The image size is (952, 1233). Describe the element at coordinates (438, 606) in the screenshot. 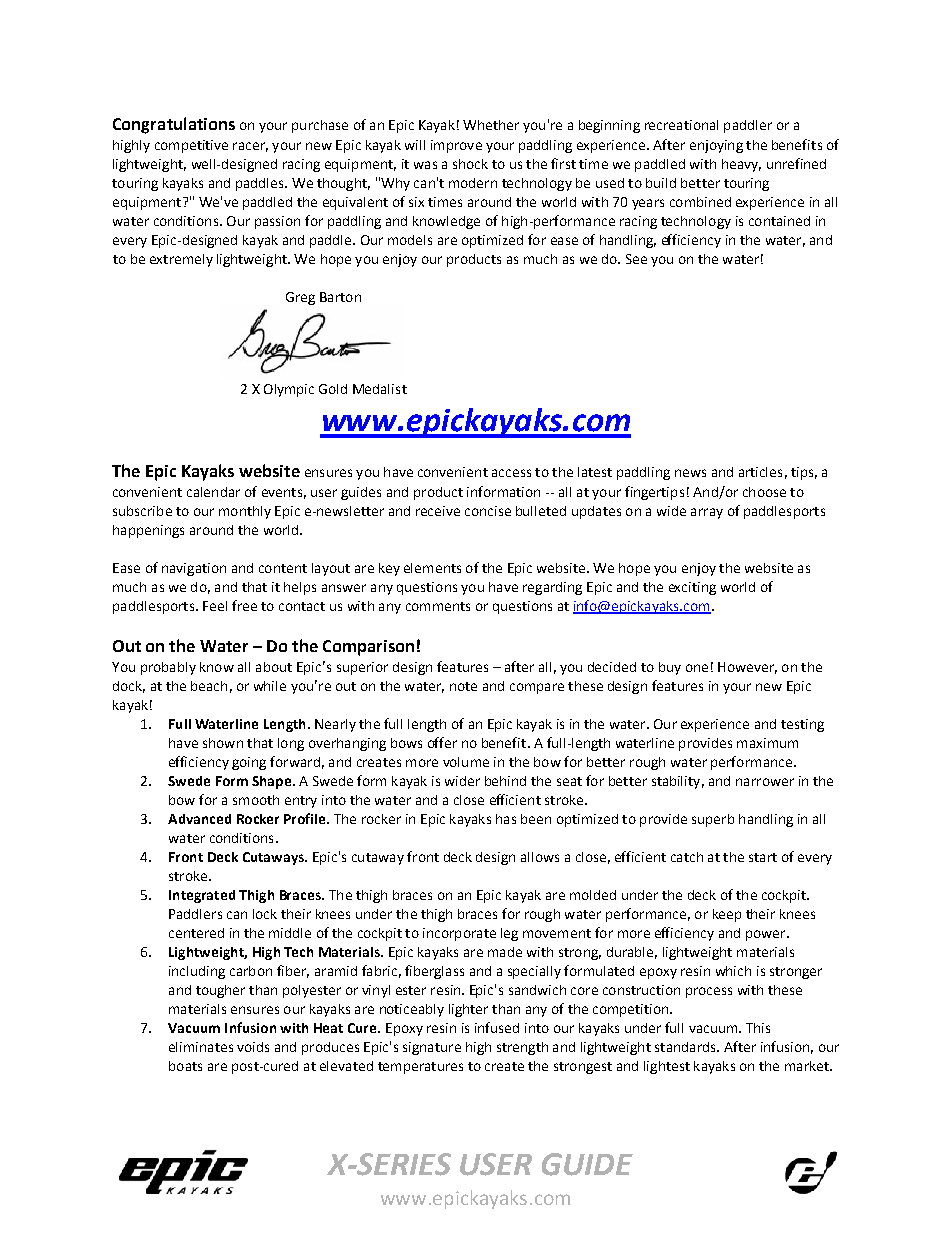

I see `comments` at that location.
